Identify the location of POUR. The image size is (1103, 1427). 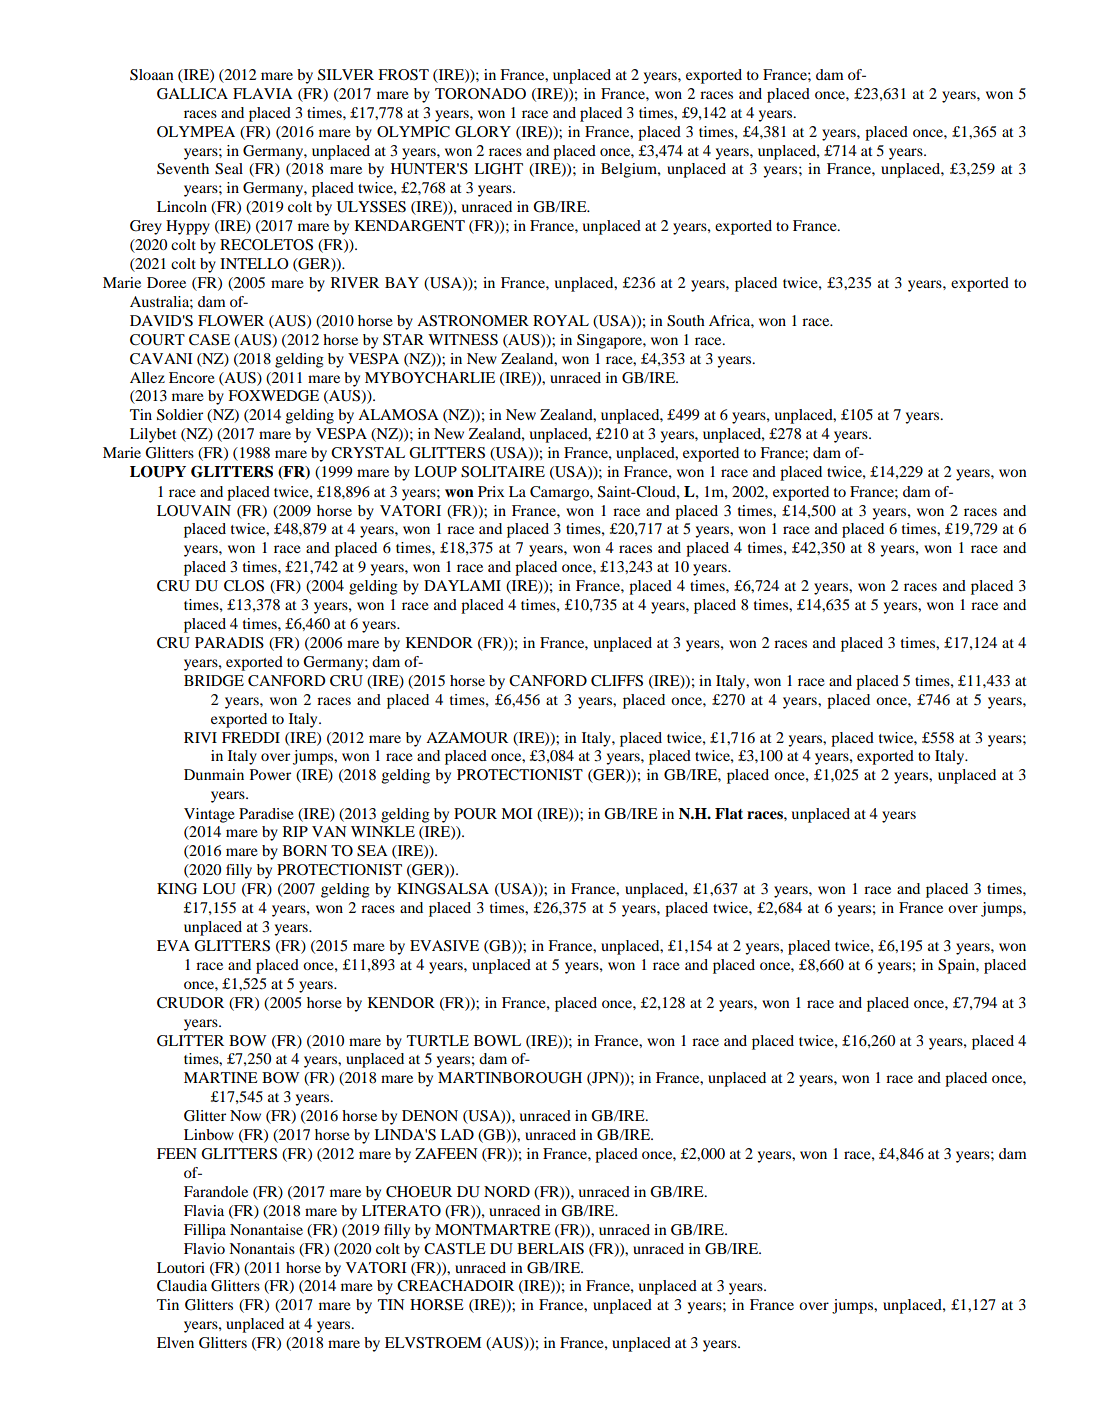
(475, 814).
